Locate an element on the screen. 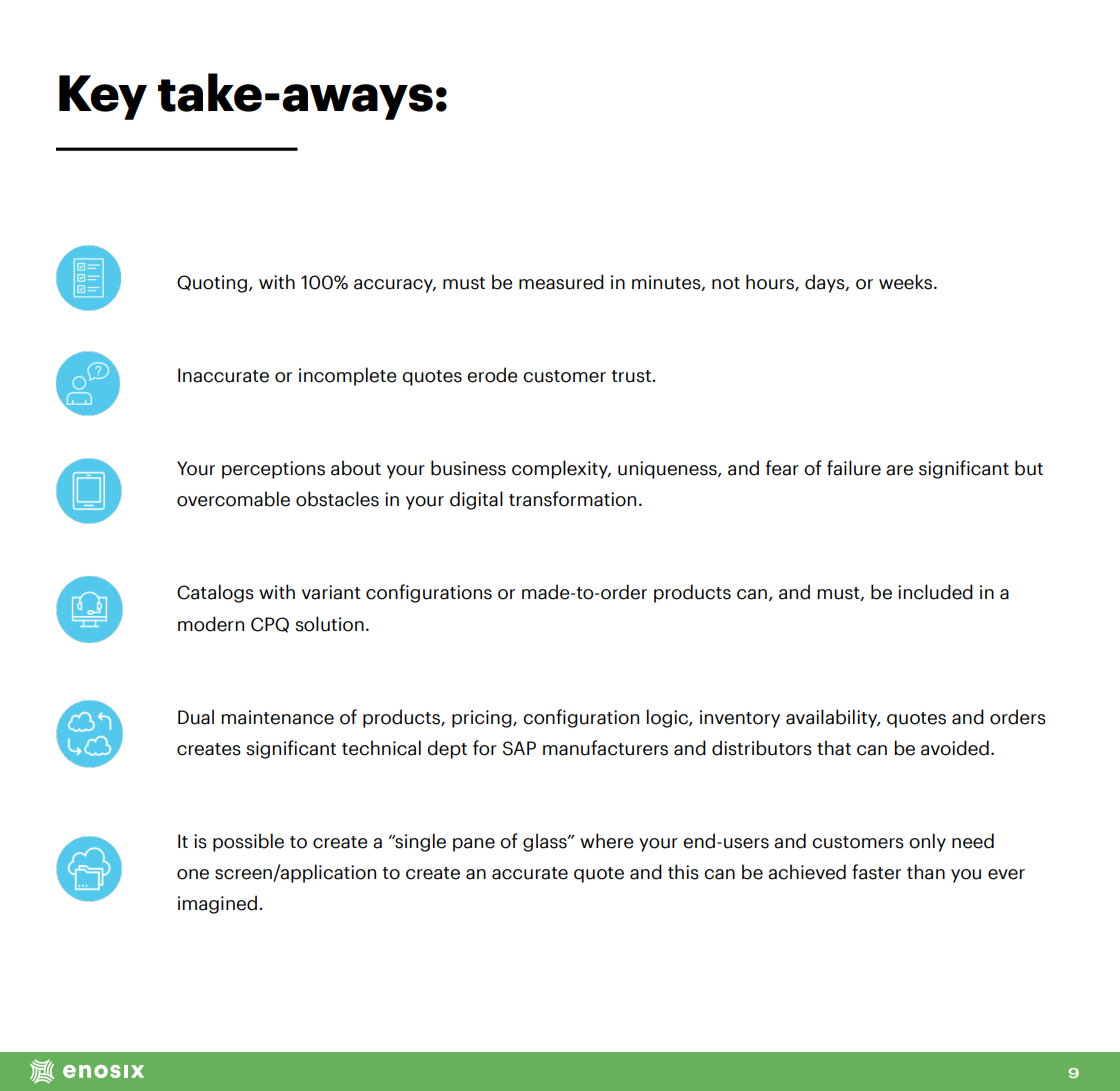 The width and height of the screenshot is (1120, 1091). are is located at coordinates (899, 470).
